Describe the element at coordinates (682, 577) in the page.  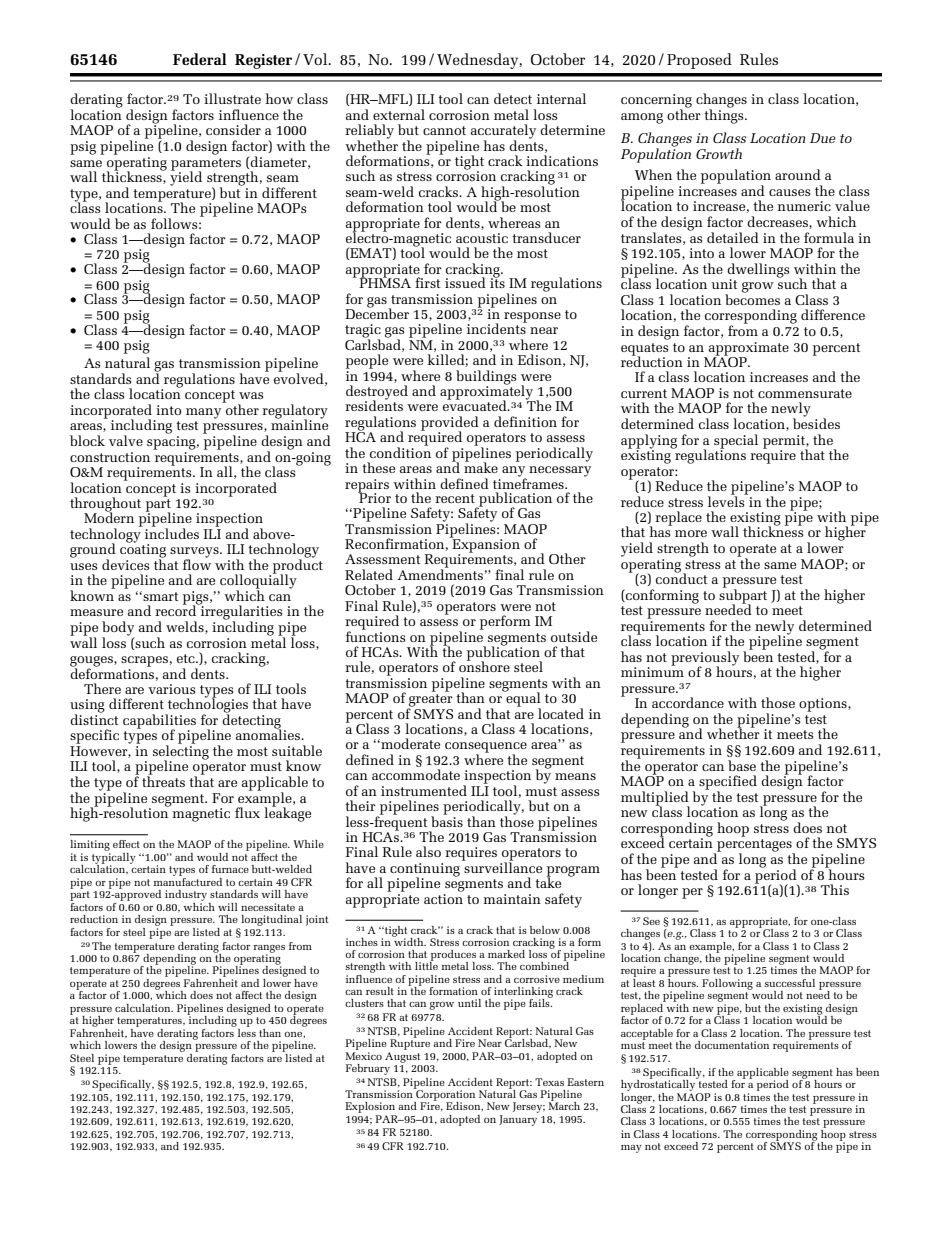
I see `conduct` at that location.
